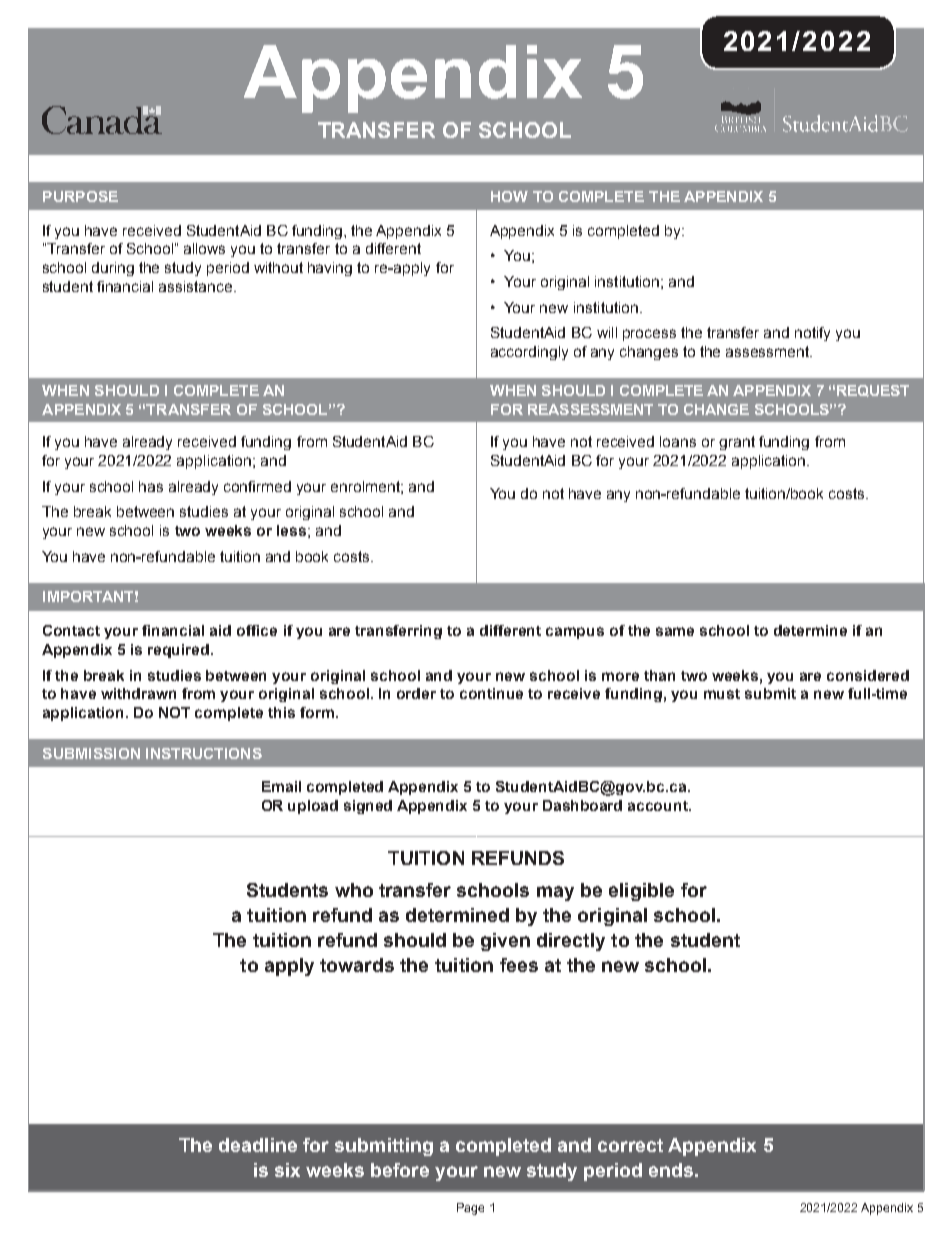 The width and height of the screenshot is (952, 1233). Describe the element at coordinates (509, 196) in the screenshot. I see `HOW` at that location.
